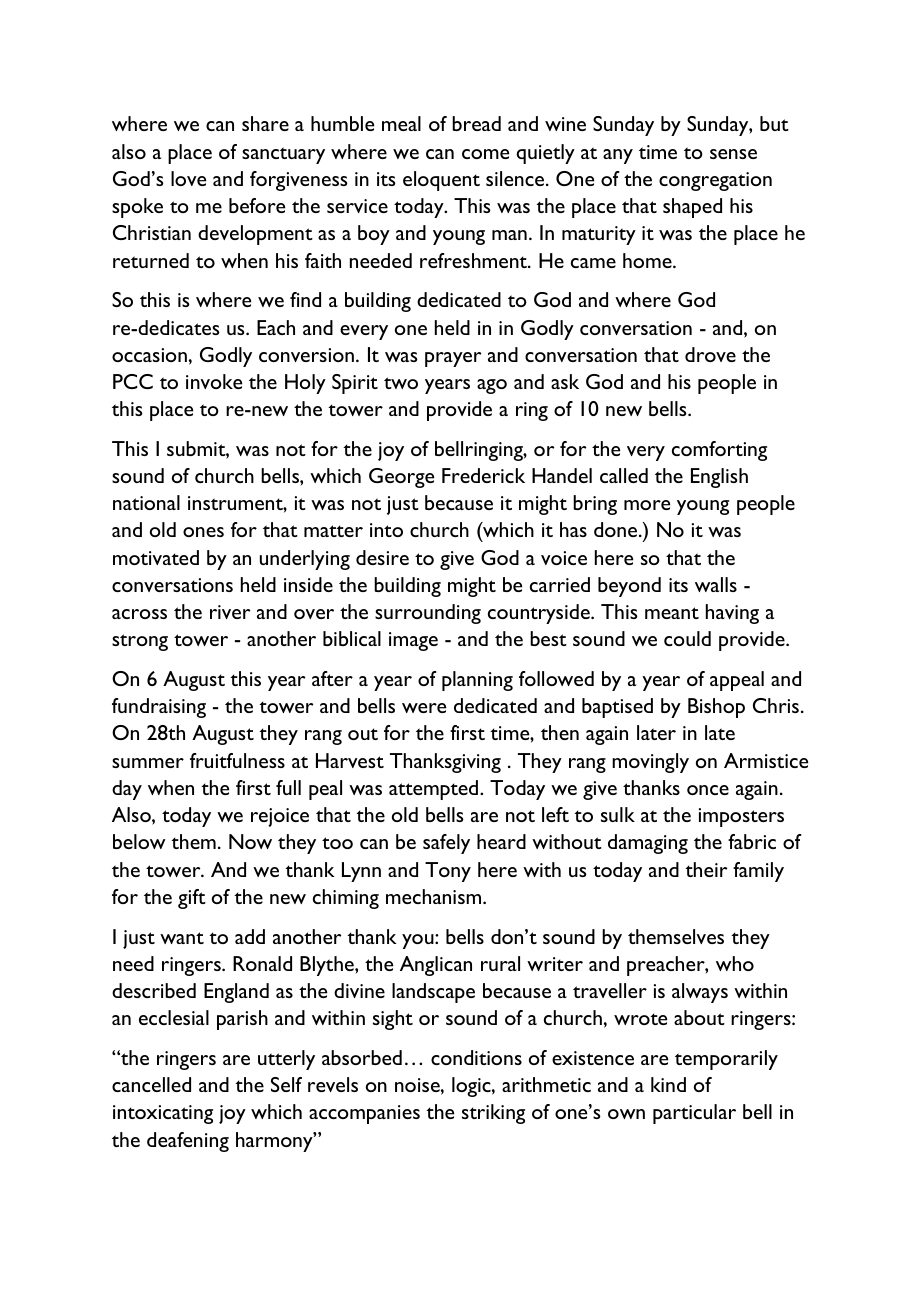  I want to click on invoke, so click(214, 381).
